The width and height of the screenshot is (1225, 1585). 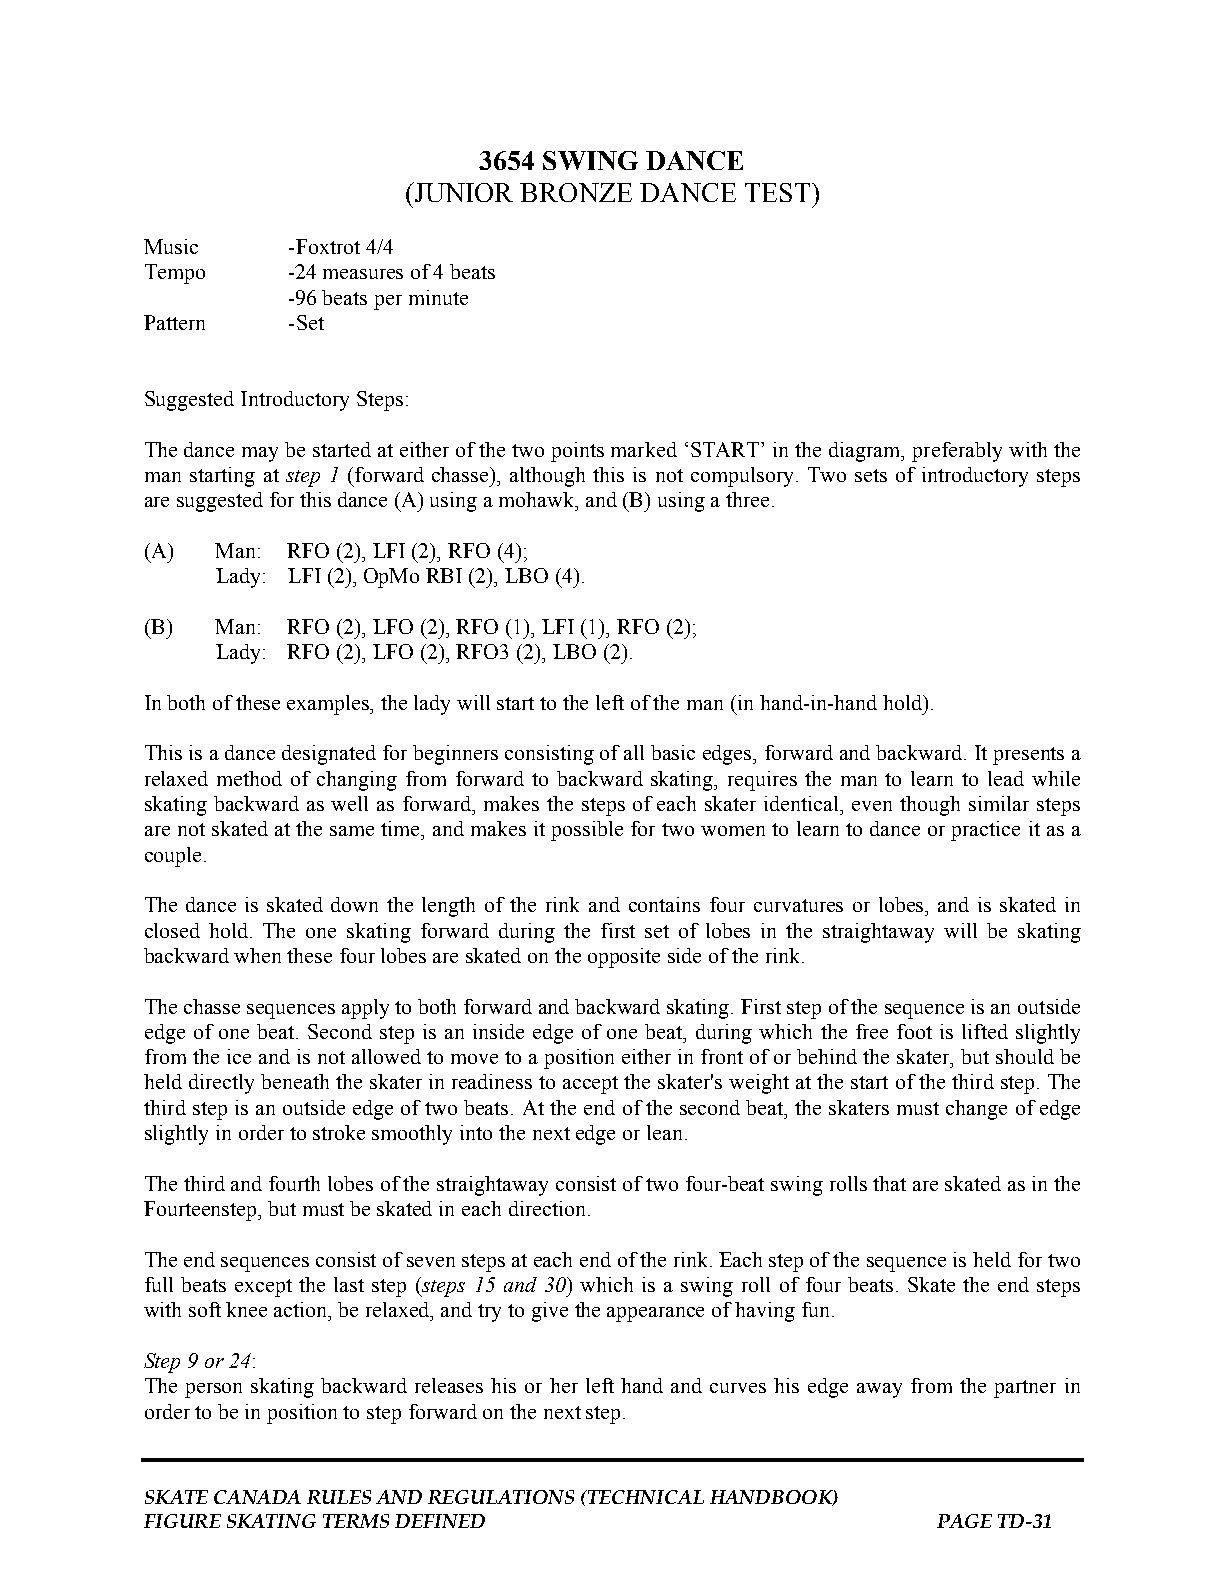 I want to click on TEST, so click(x=779, y=192).
